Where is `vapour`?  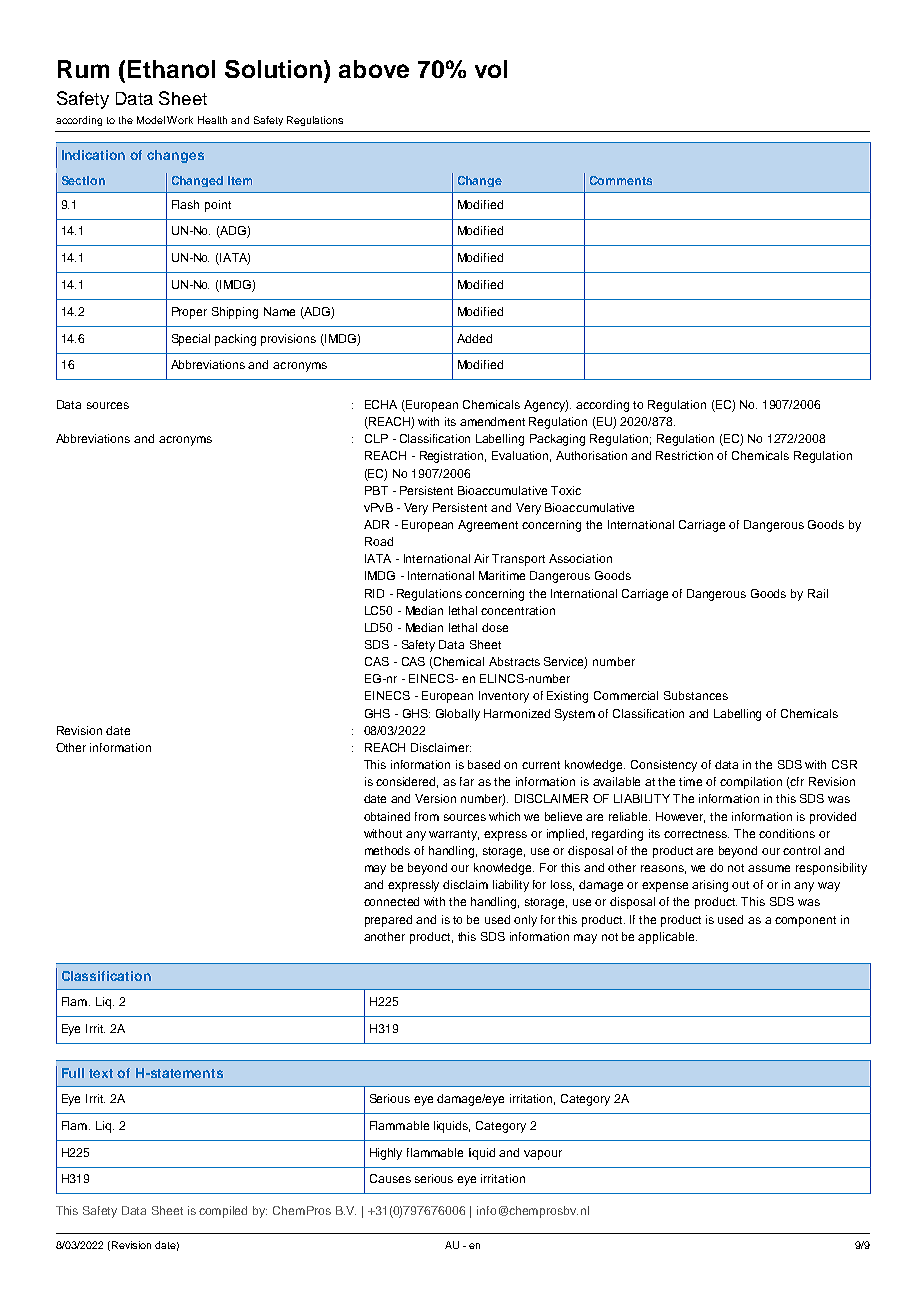
vapour is located at coordinates (543, 1155).
